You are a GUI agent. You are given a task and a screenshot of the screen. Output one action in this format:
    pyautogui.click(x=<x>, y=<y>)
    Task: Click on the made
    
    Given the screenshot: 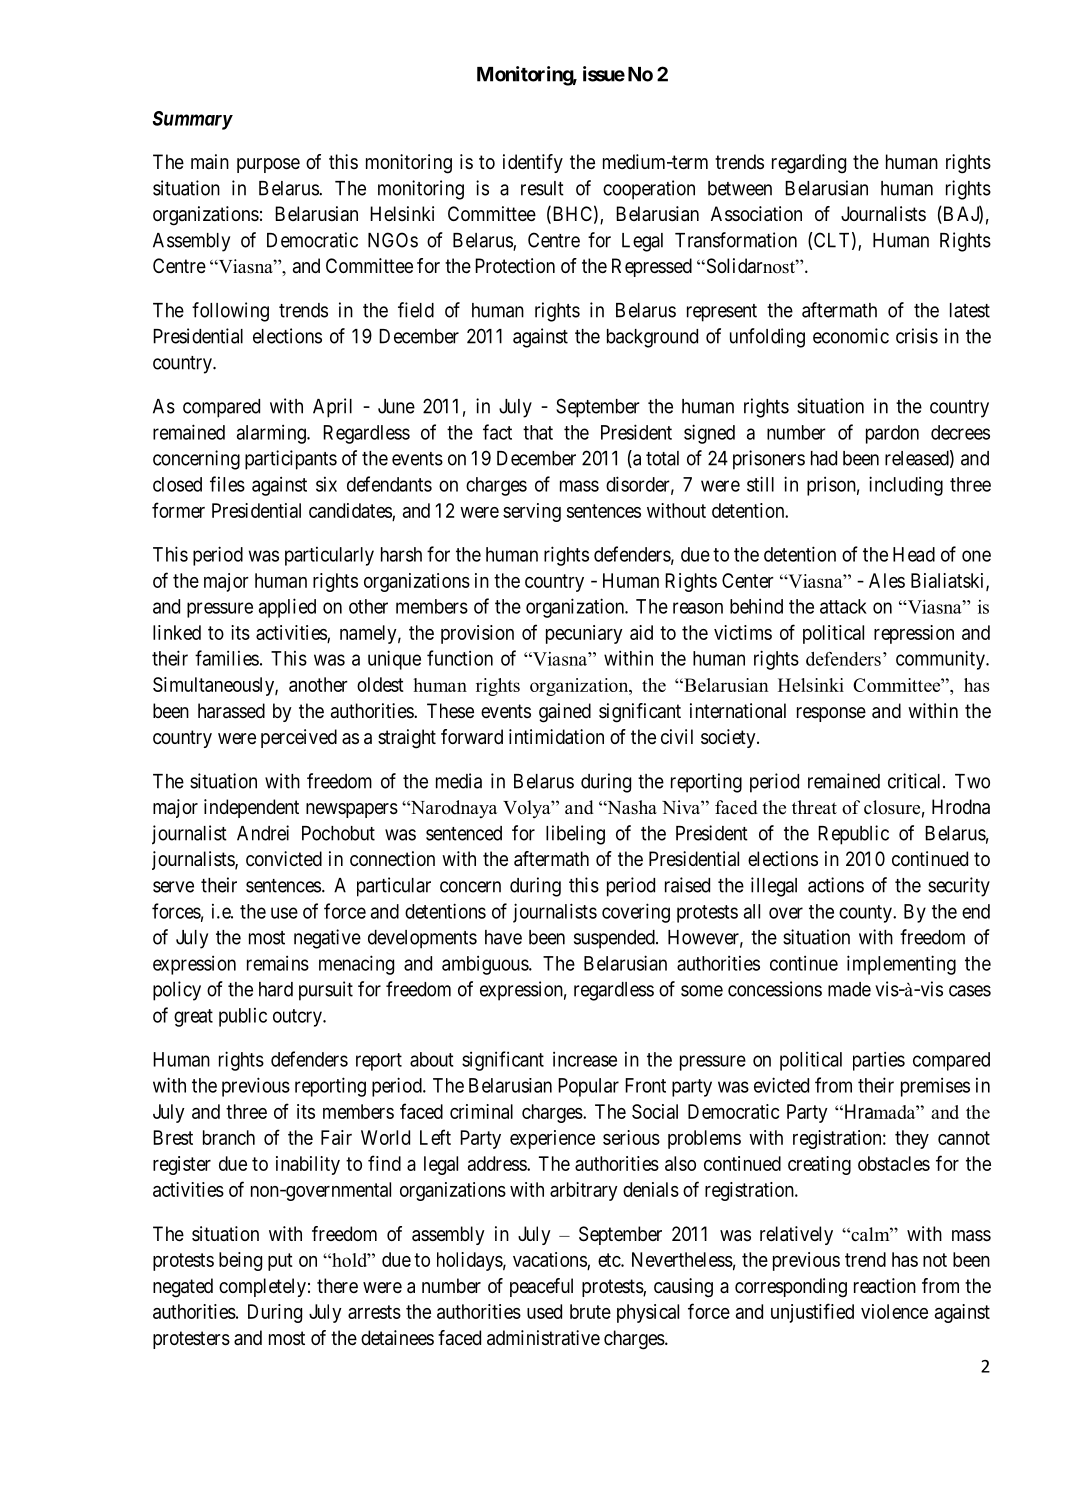 What is the action you would take?
    pyautogui.click(x=849, y=989)
